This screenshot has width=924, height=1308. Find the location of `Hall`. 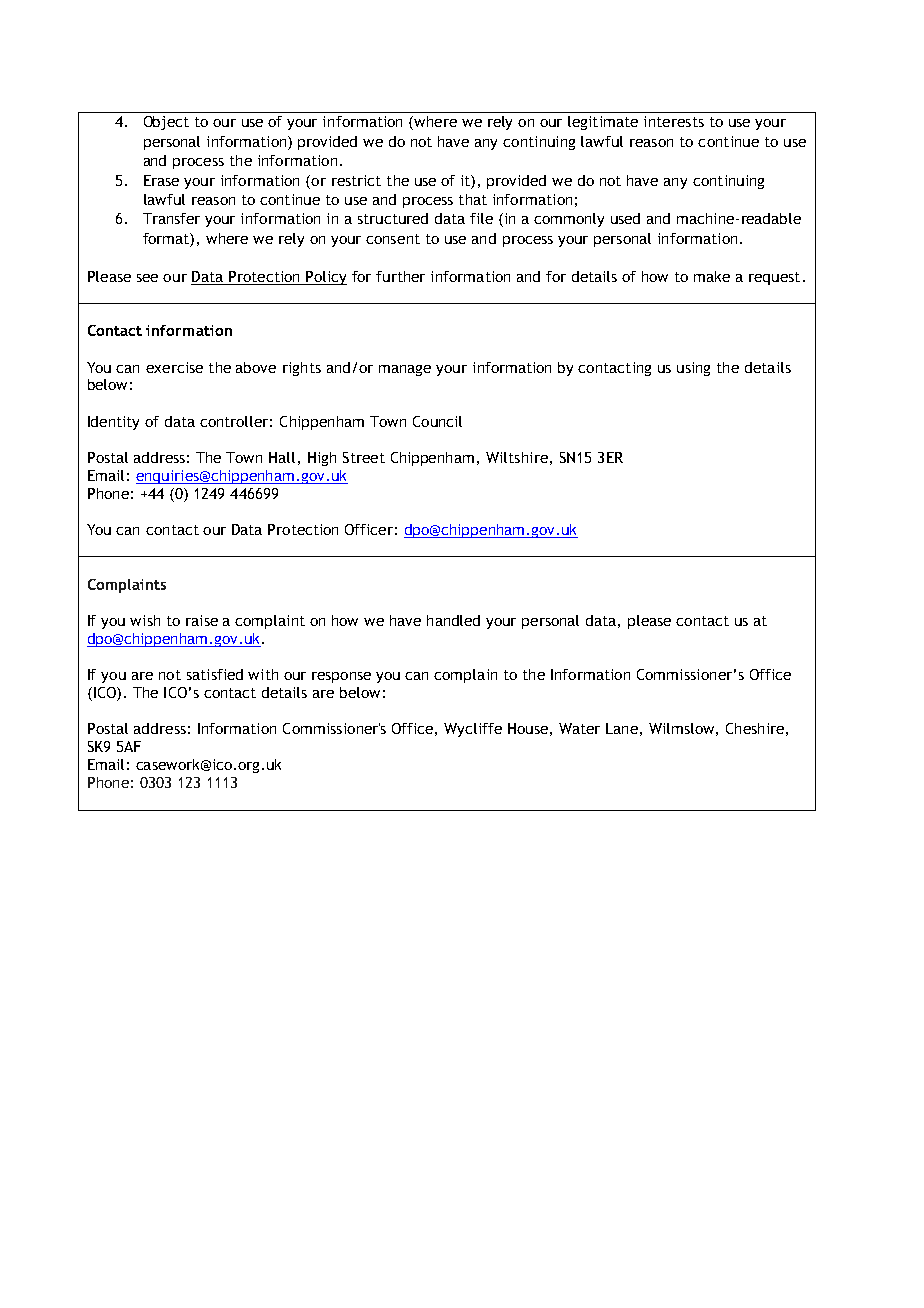

Hall is located at coordinates (282, 457).
